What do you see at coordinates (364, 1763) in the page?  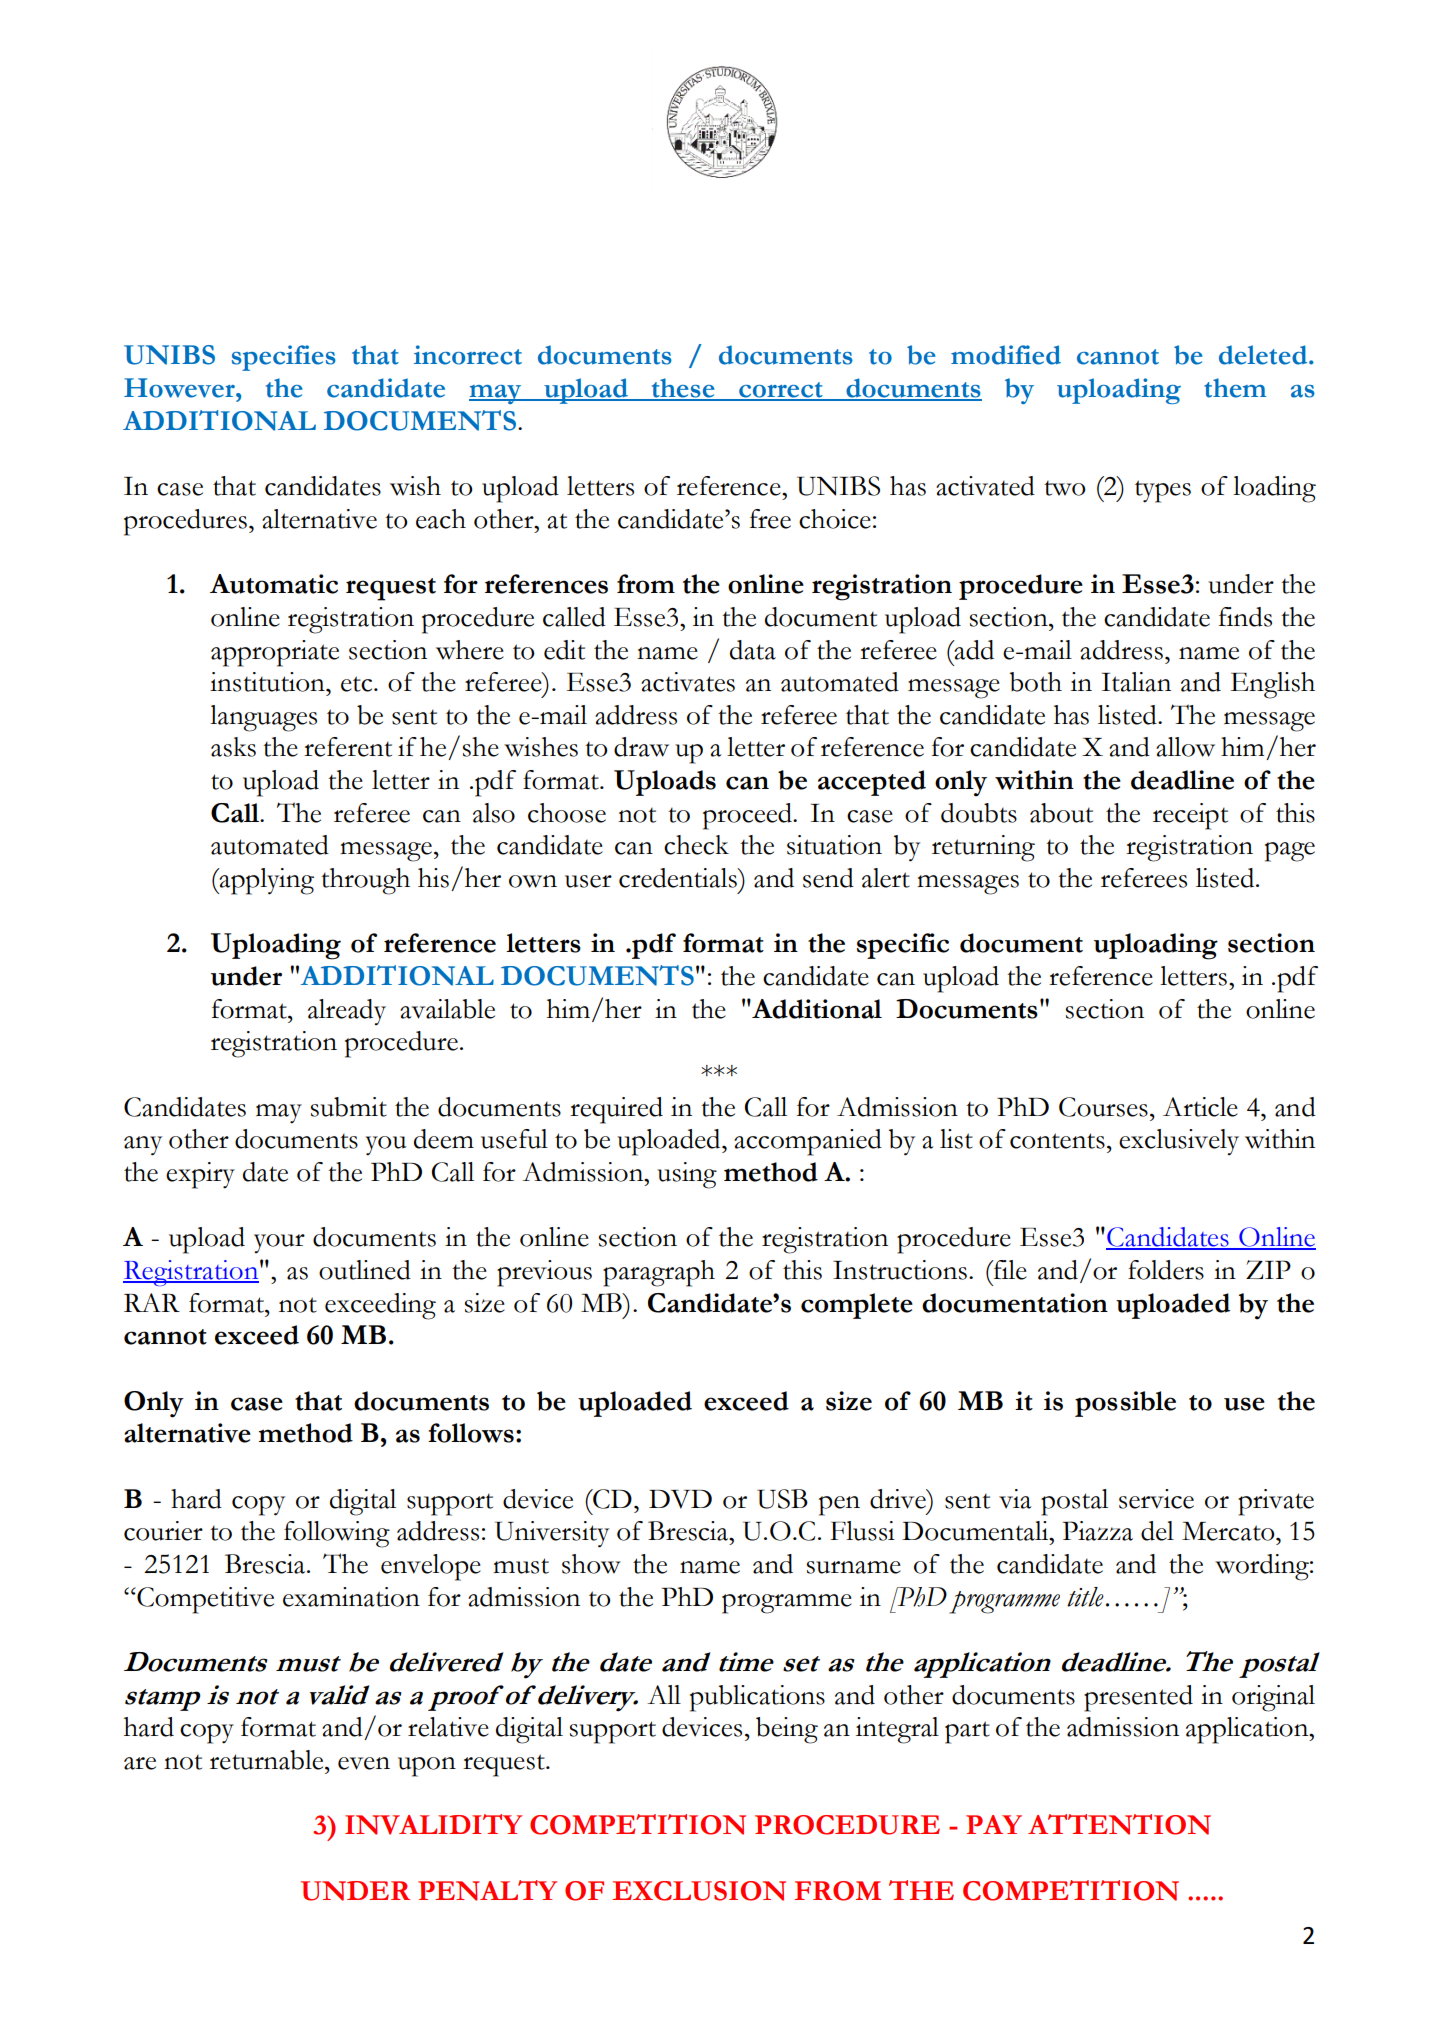 I see `even` at bounding box center [364, 1763].
